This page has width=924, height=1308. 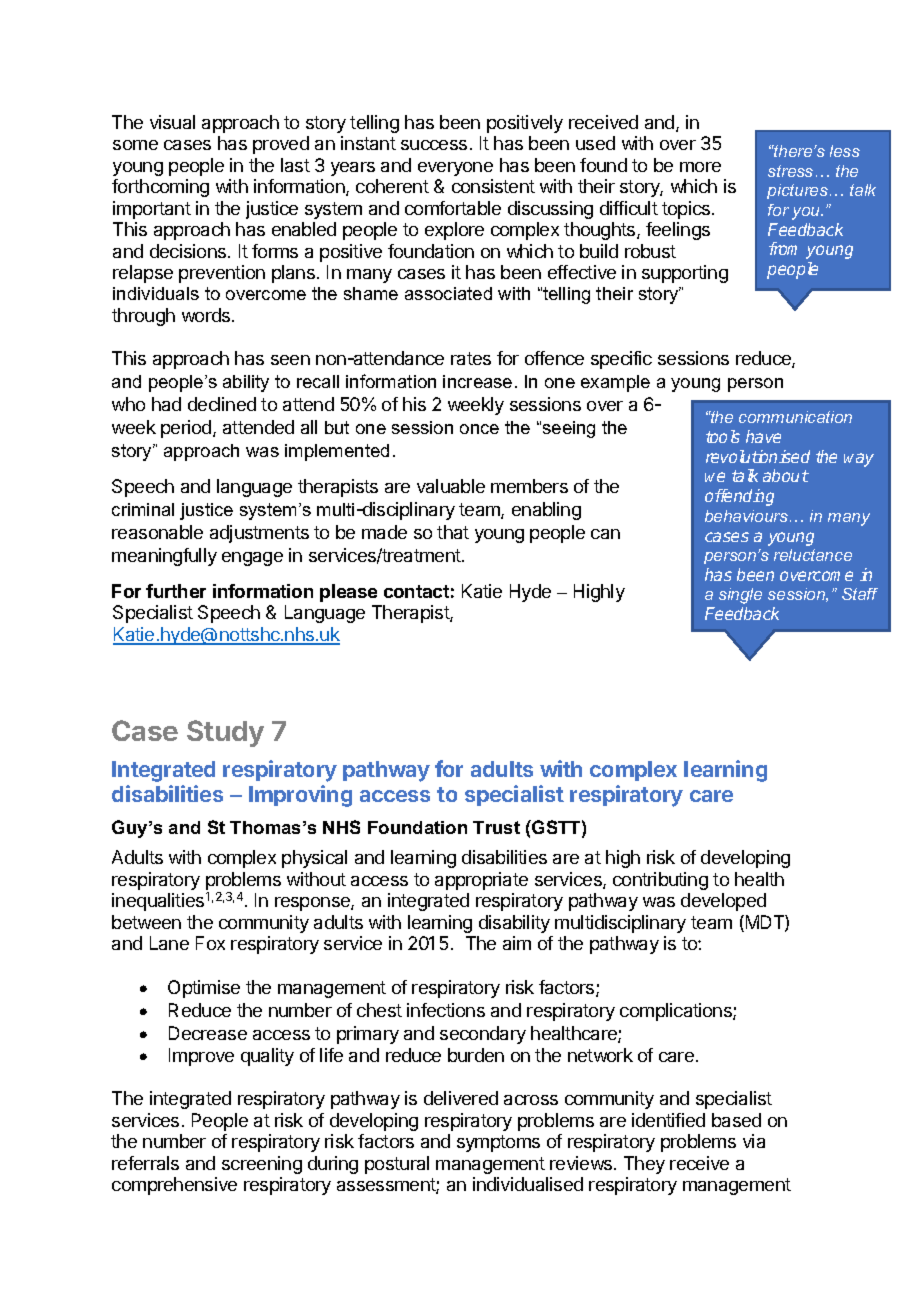 What do you see at coordinates (210, 943) in the page?
I see `Fox` at bounding box center [210, 943].
